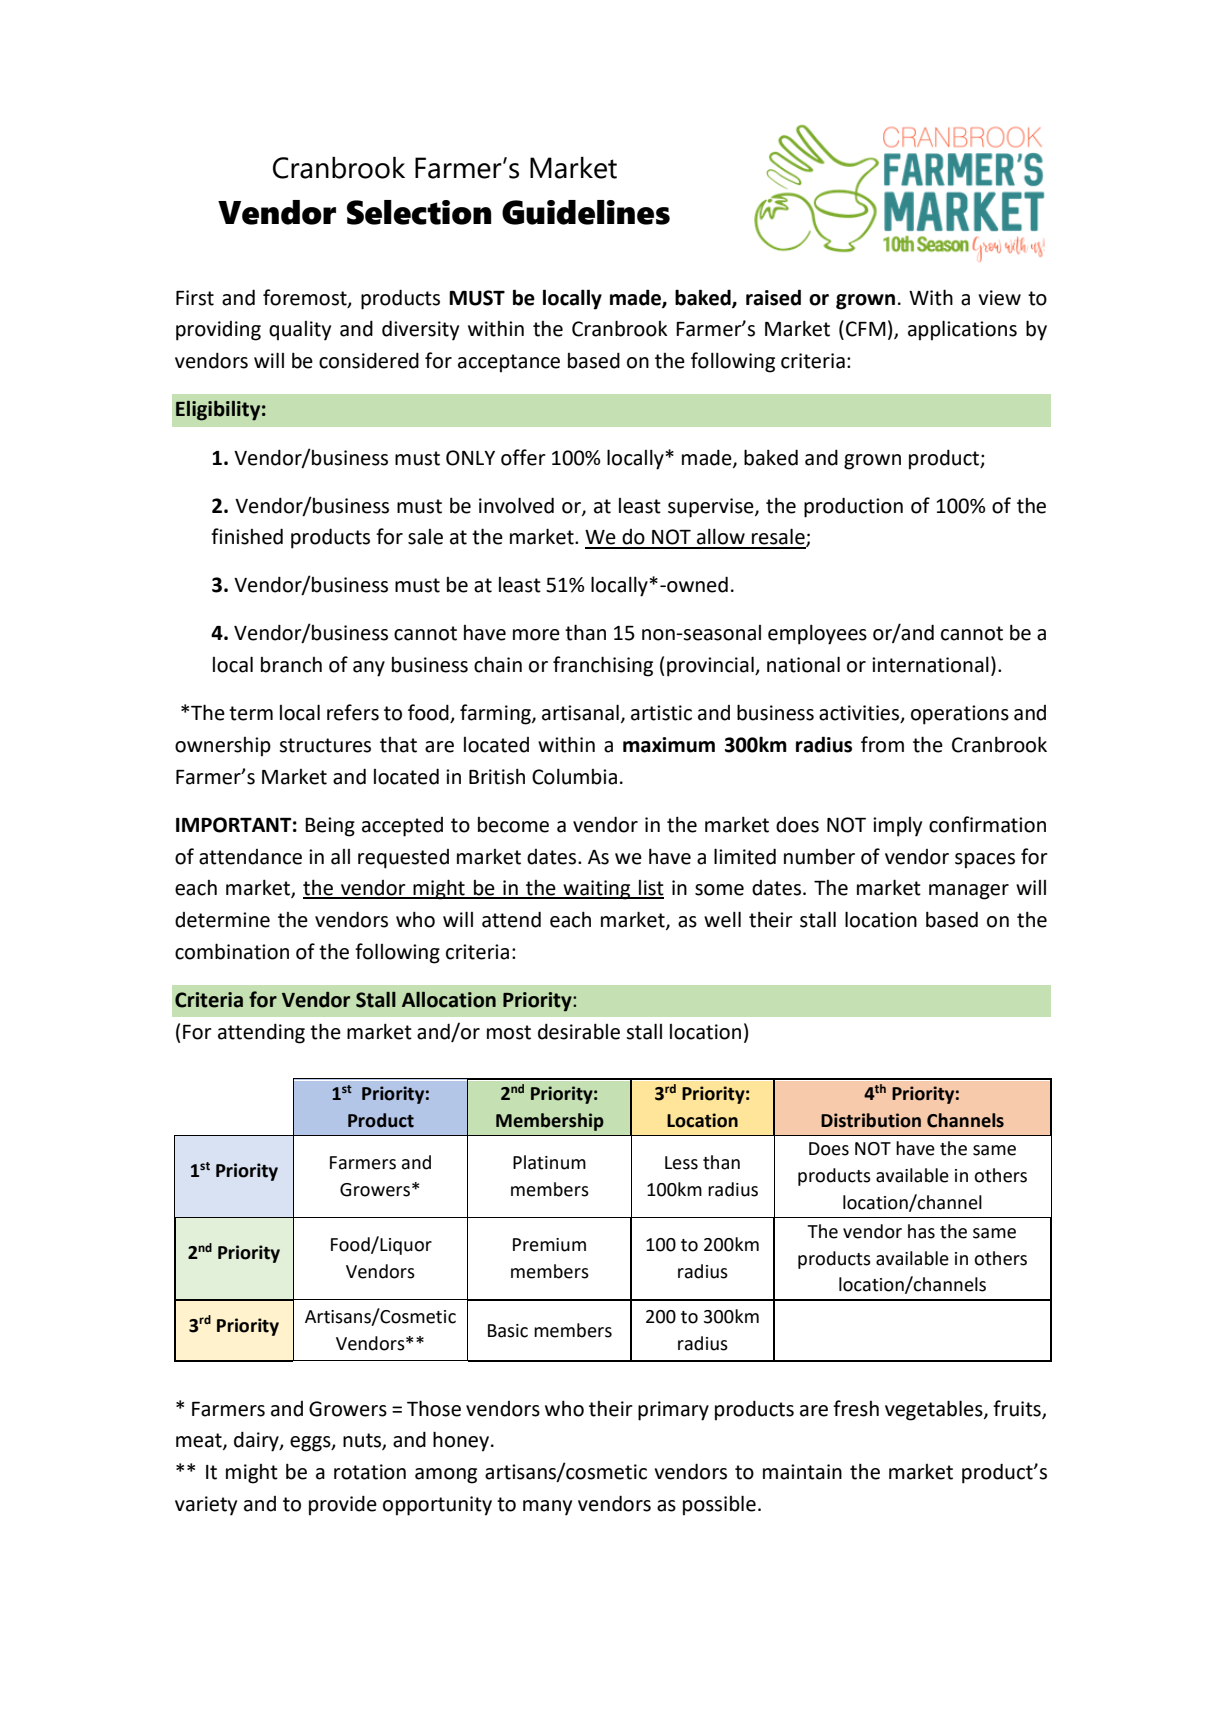  Describe the element at coordinates (330, 827) in the screenshot. I see `Being` at that location.
